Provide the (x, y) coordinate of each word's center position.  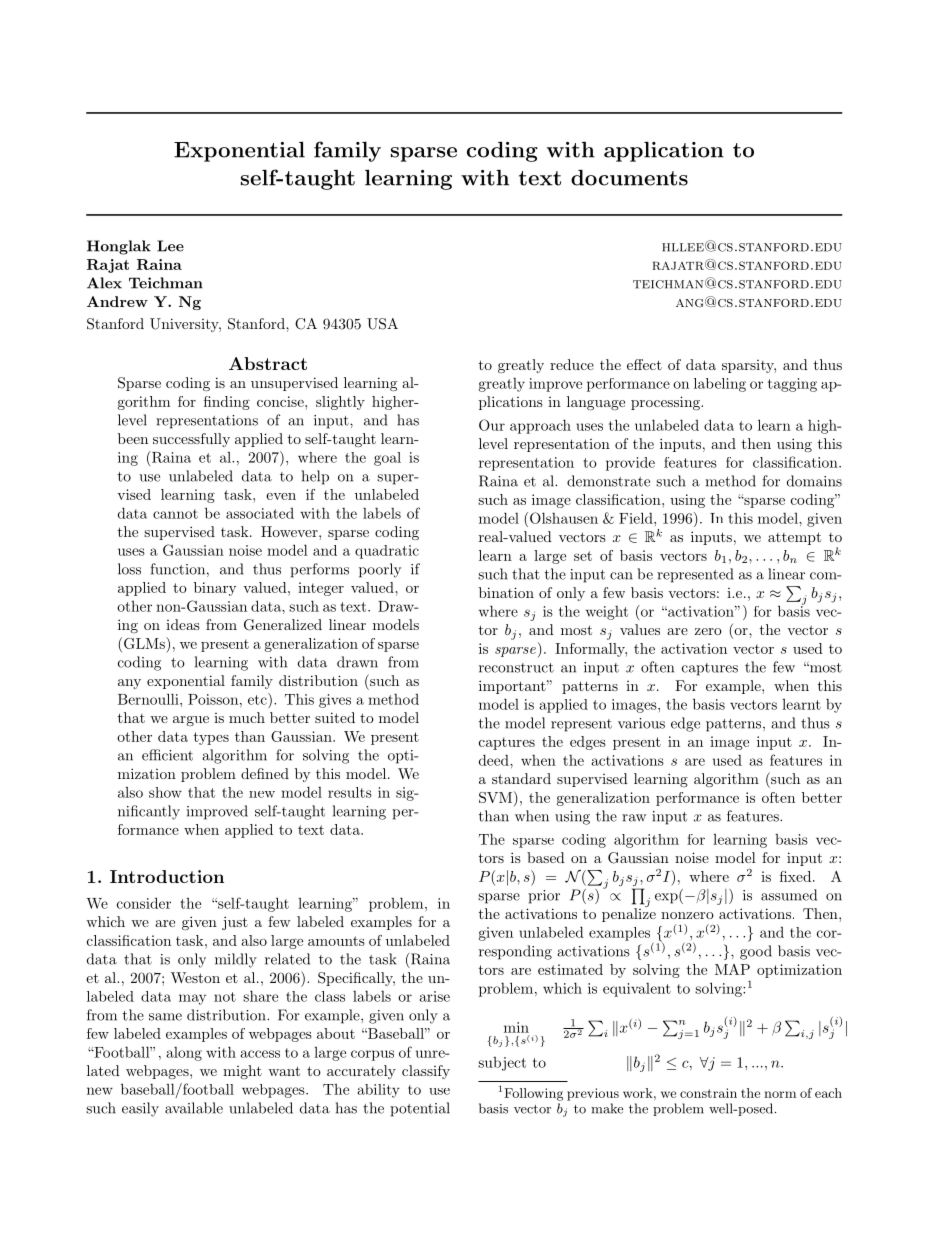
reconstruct (516, 668)
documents (629, 177)
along (184, 1054)
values (640, 629)
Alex (104, 283)
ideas (183, 624)
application (664, 151)
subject (502, 1064)
